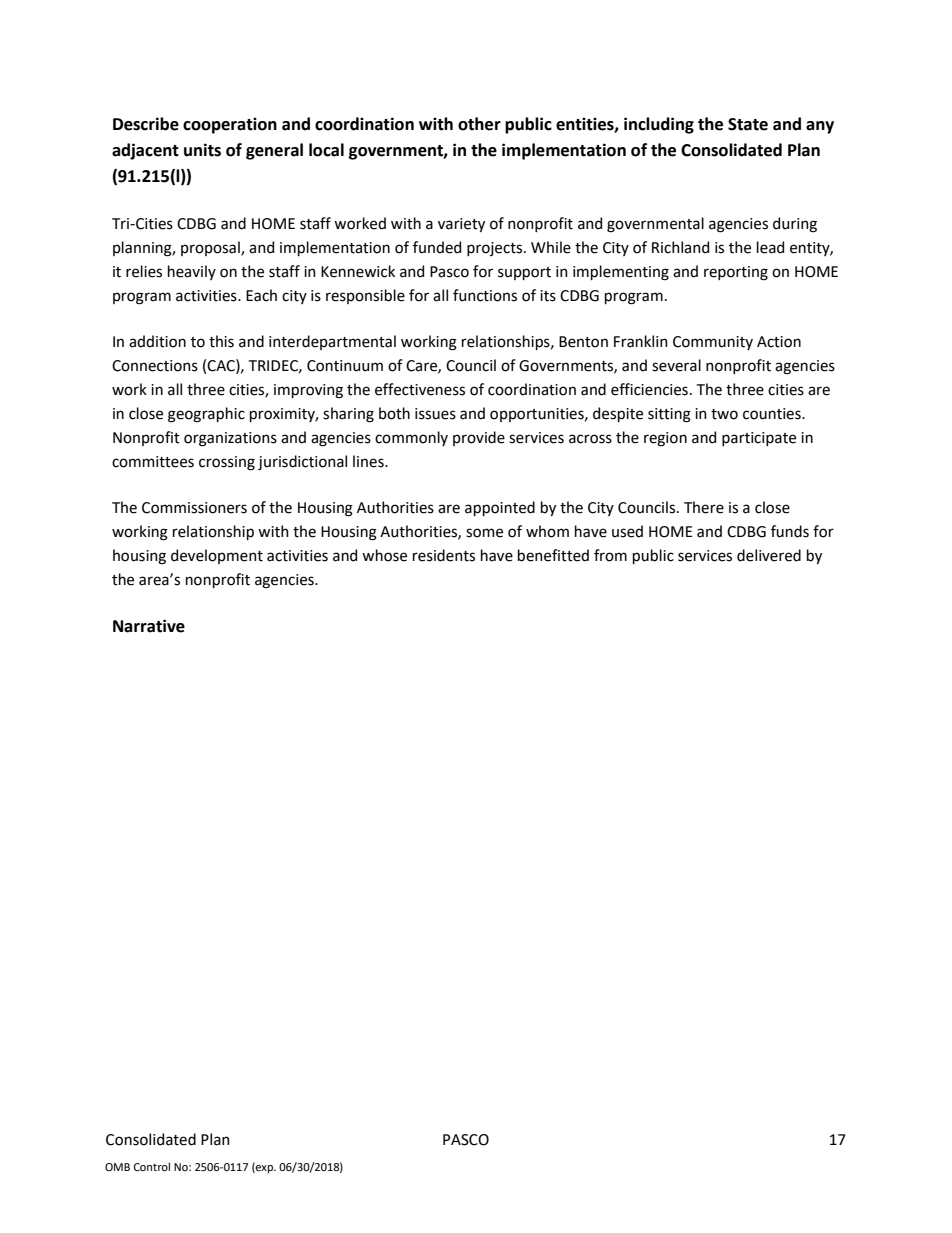 The width and height of the document is (952, 1233). I want to click on State, so click(748, 124).
